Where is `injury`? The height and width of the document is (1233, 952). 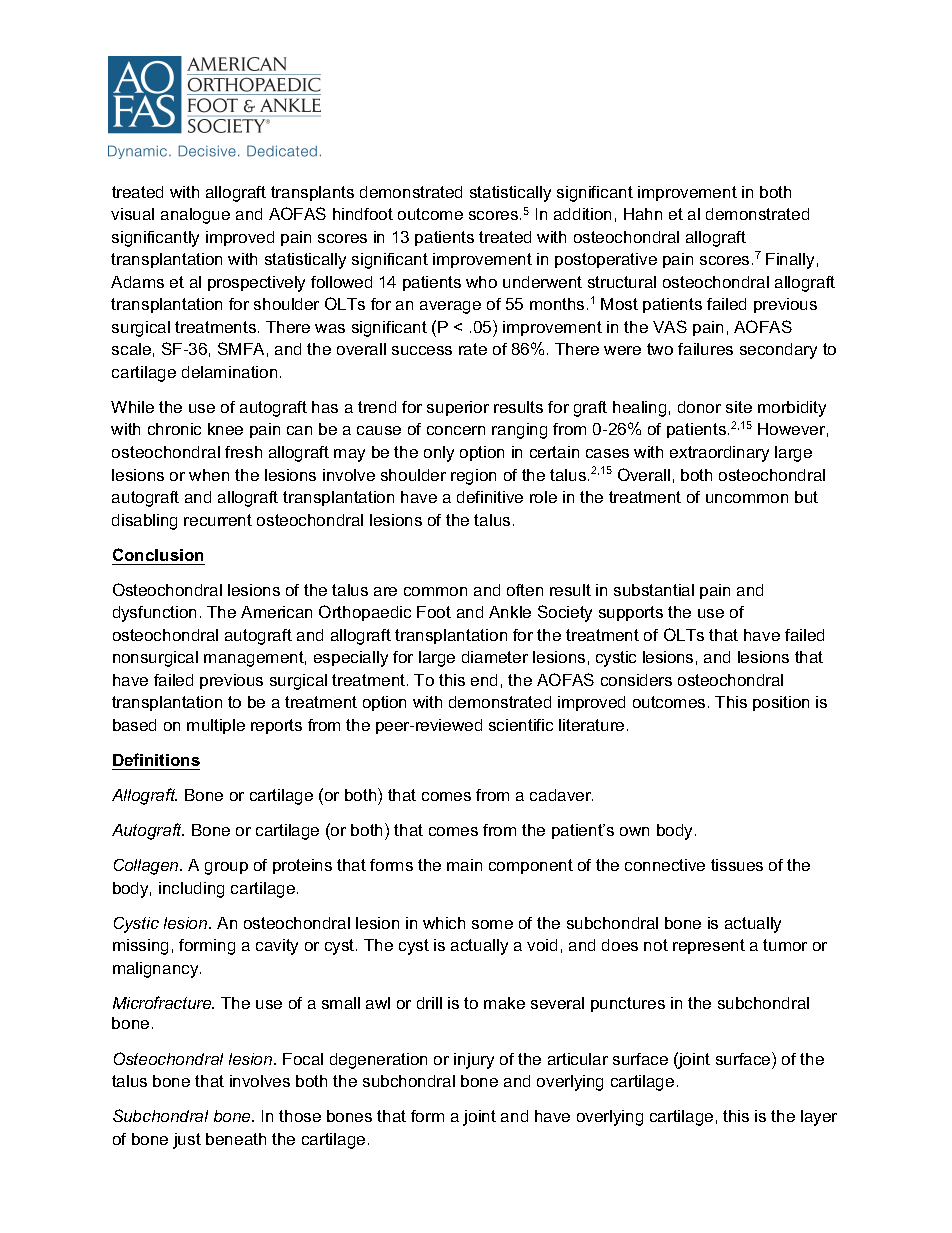
injury is located at coordinates (474, 1061).
